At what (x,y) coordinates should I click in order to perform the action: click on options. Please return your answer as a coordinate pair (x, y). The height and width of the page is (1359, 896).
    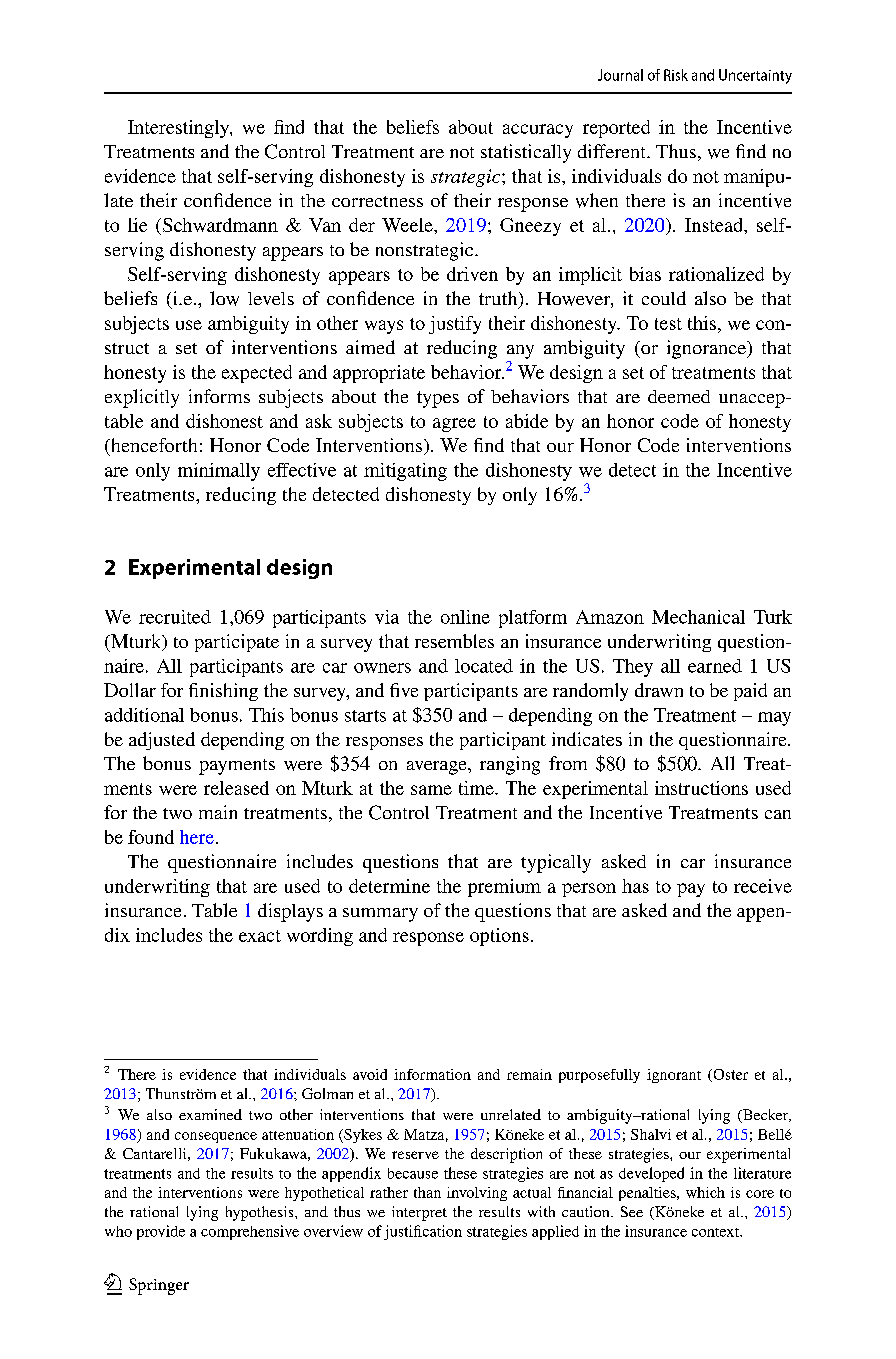
    Looking at the image, I should click on (499, 937).
